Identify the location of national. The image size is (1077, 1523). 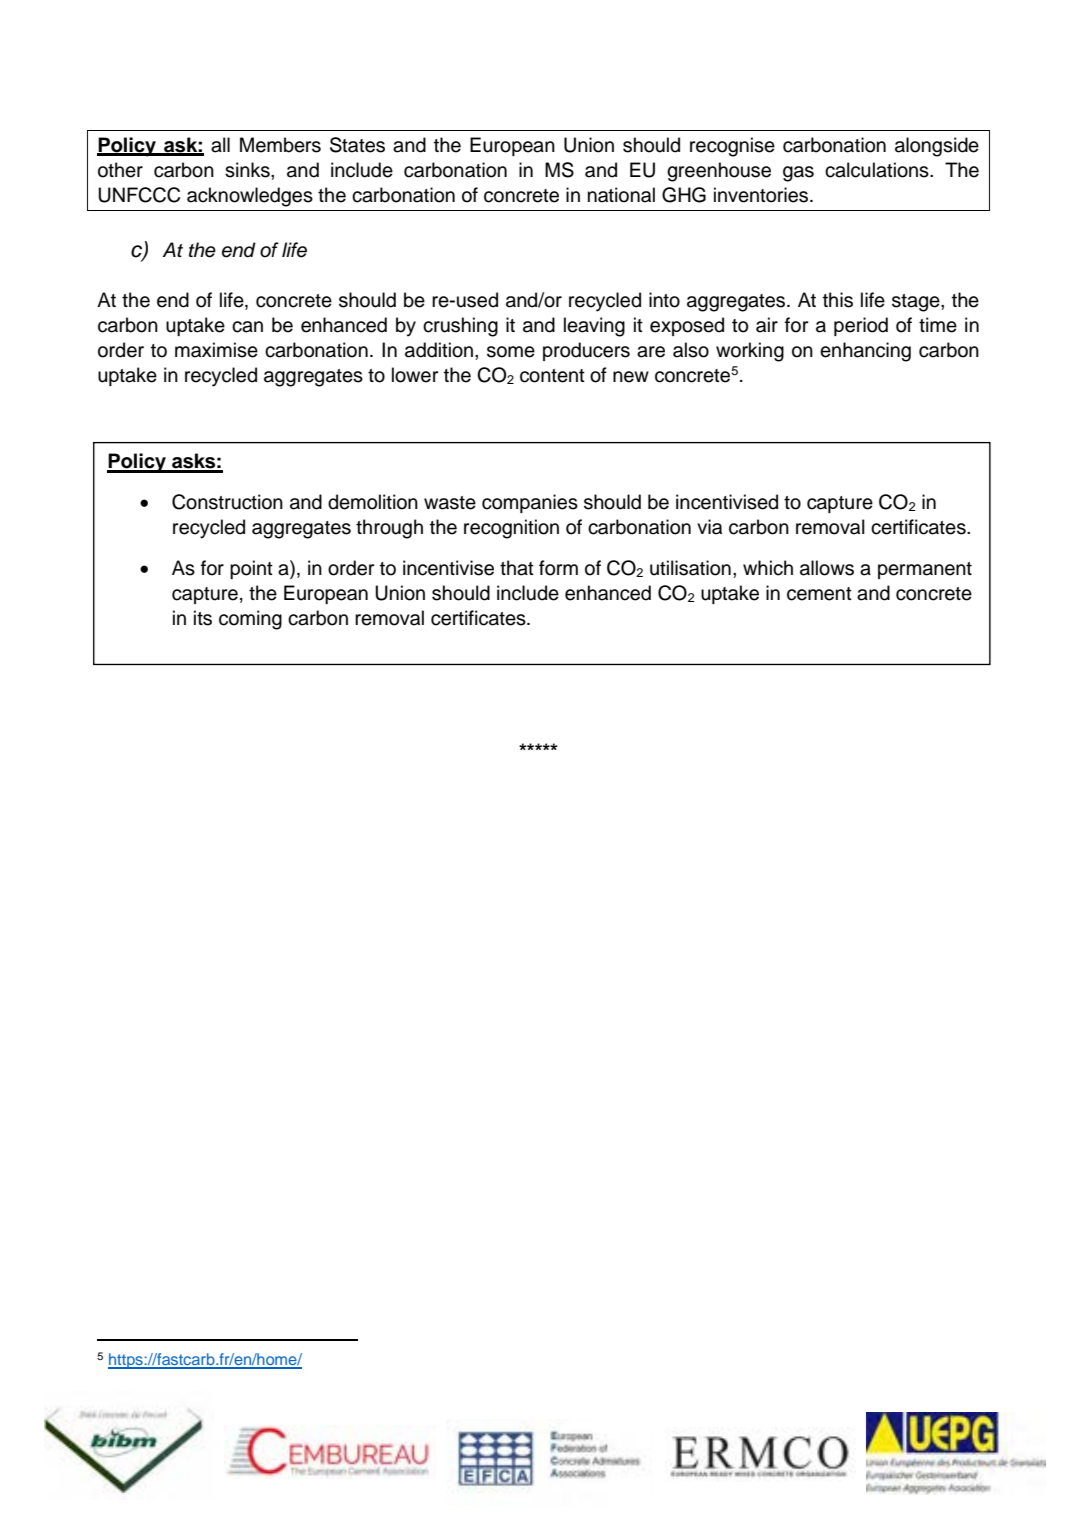
(621, 195).
